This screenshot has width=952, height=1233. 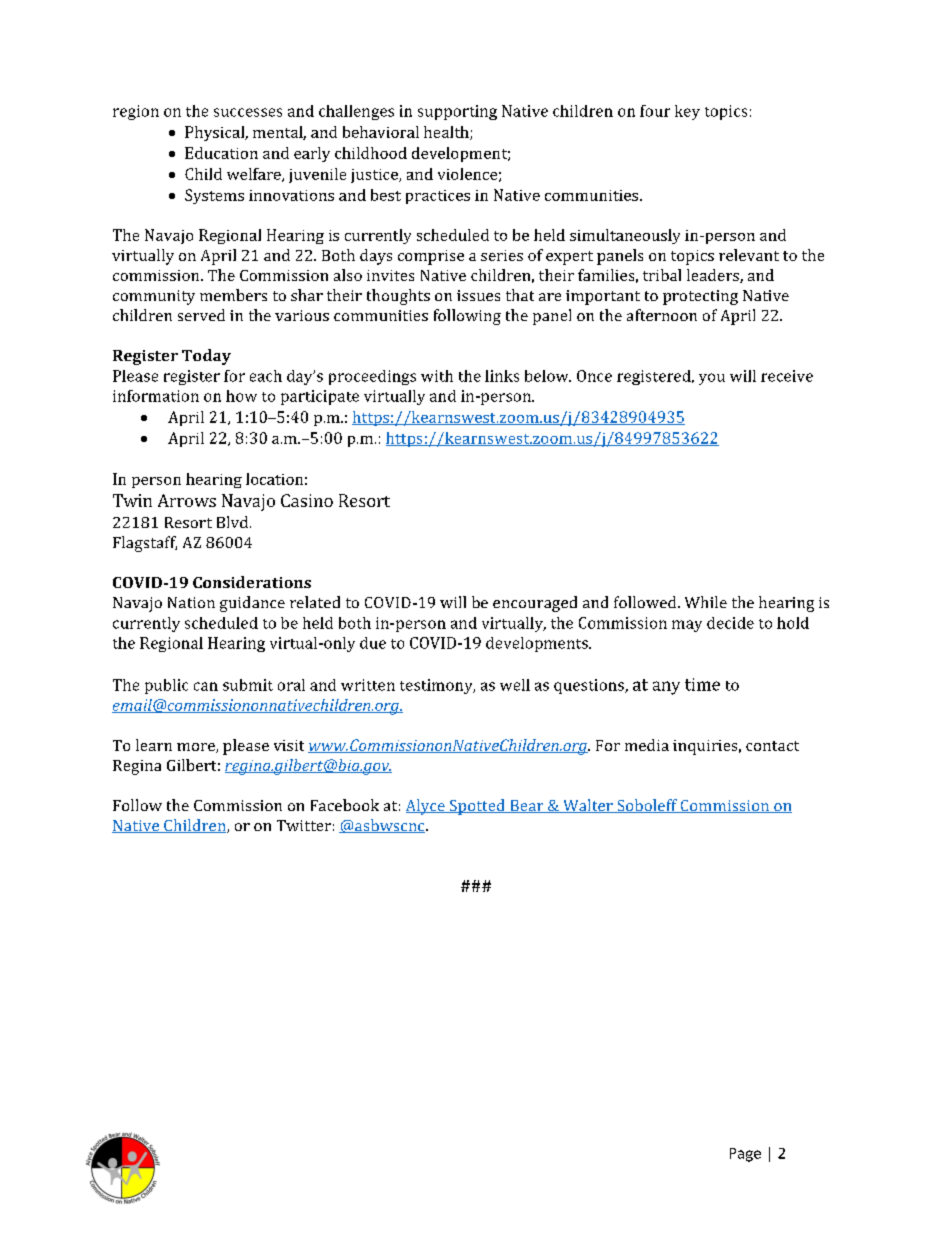 What do you see at coordinates (437, 686) in the screenshot?
I see `testimony` at bounding box center [437, 686].
